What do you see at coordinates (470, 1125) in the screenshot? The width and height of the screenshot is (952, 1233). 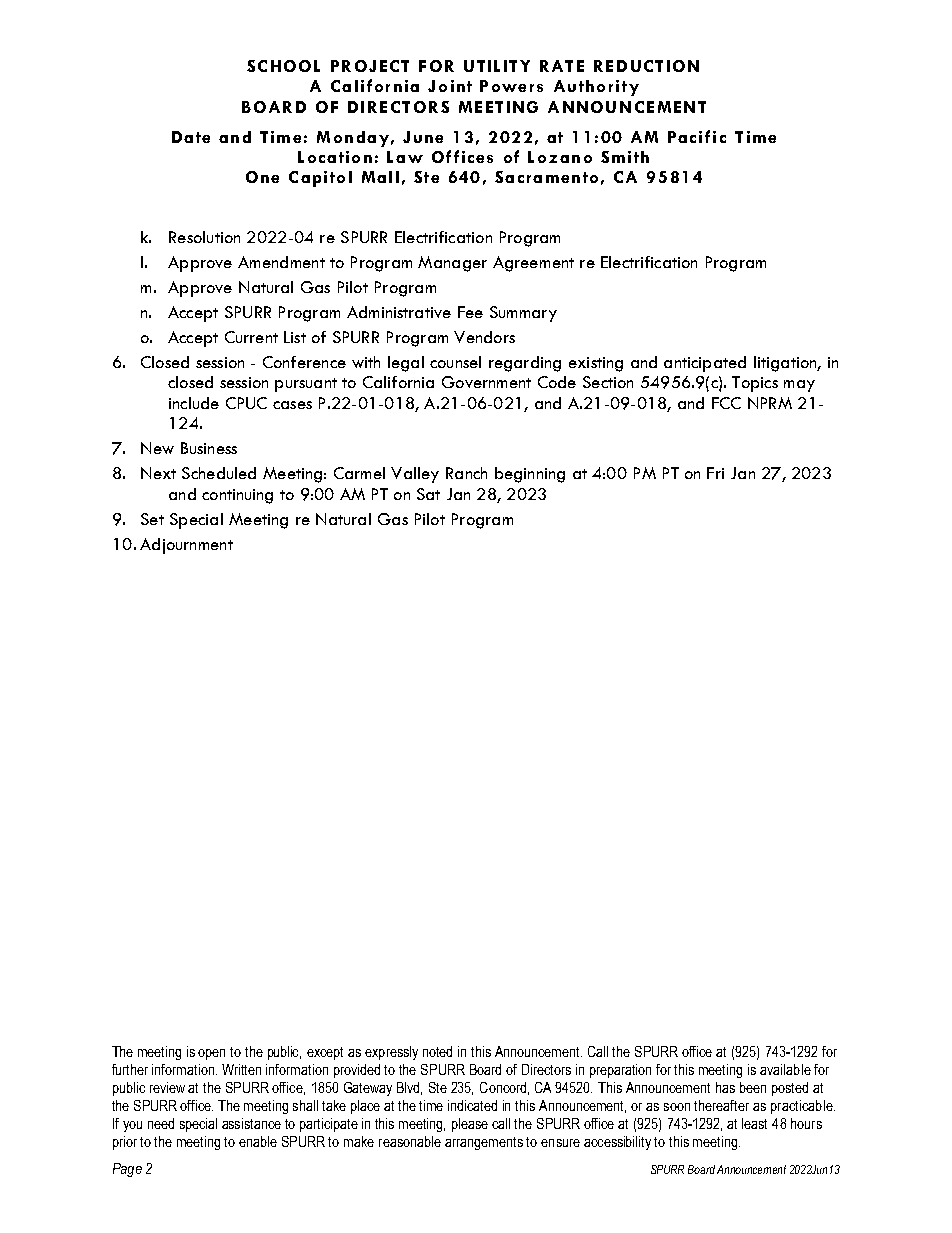 I see `please` at bounding box center [470, 1125].
